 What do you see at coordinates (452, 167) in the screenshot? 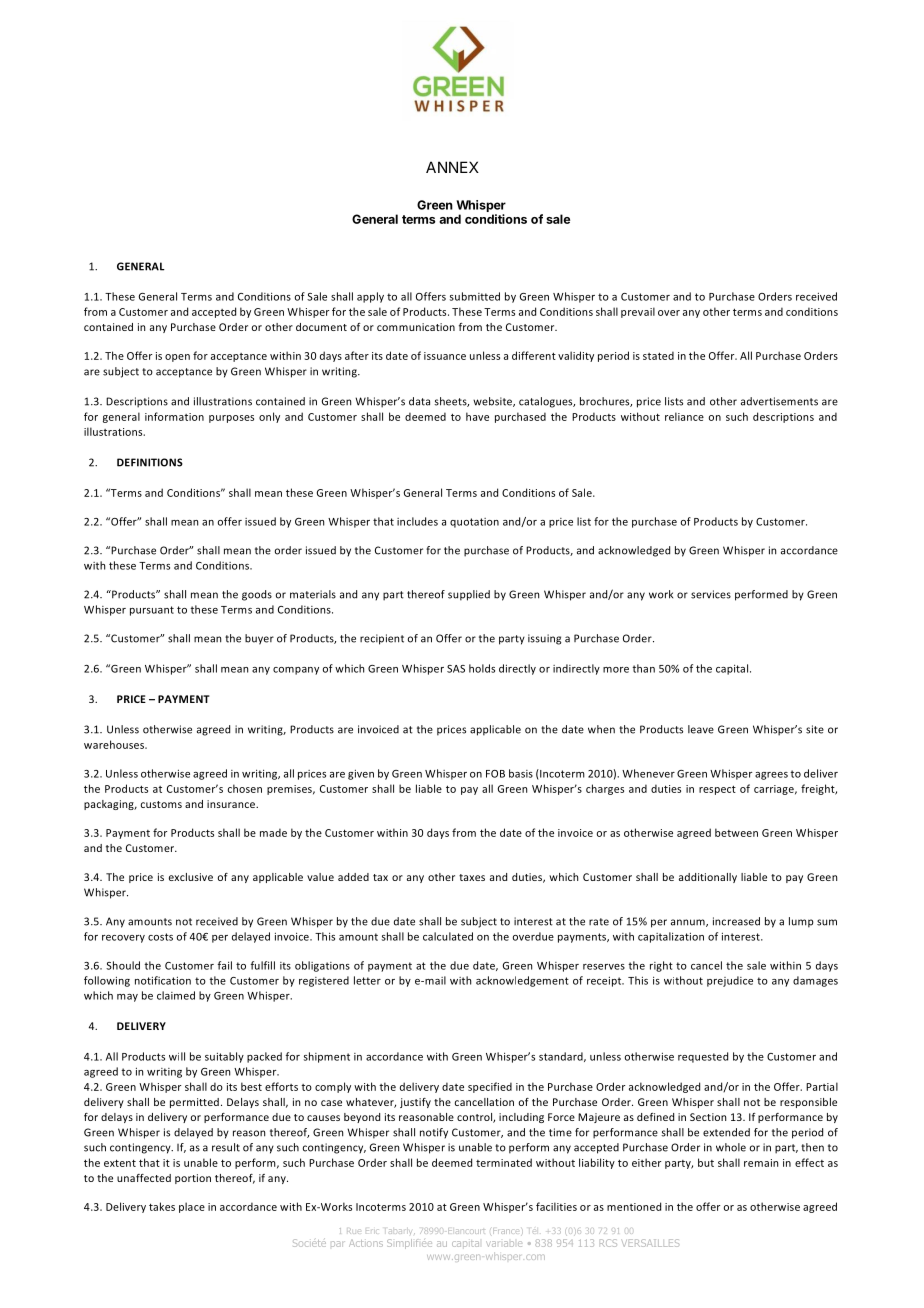
I see `ANNEX` at bounding box center [452, 167].
